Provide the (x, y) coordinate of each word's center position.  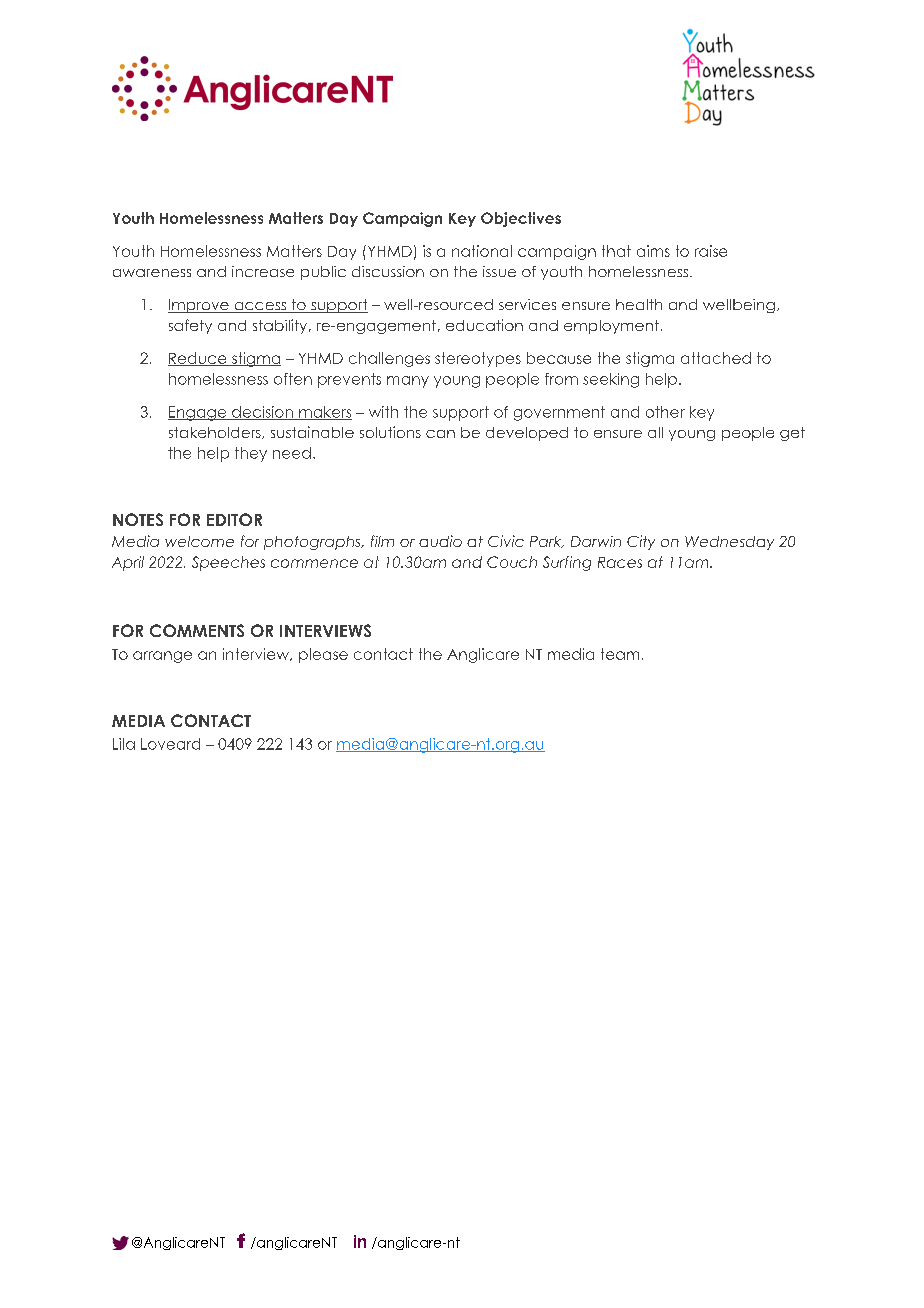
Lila (124, 744)
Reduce (198, 359)
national (482, 251)
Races (620, 562)
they (251, 454)
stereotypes (478, 359)
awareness (152, 273)
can (440, 434)
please (323, 655)
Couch (512, 562)
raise (711, 251)
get (792, 434)
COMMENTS (197, 630)
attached (716, 358)
